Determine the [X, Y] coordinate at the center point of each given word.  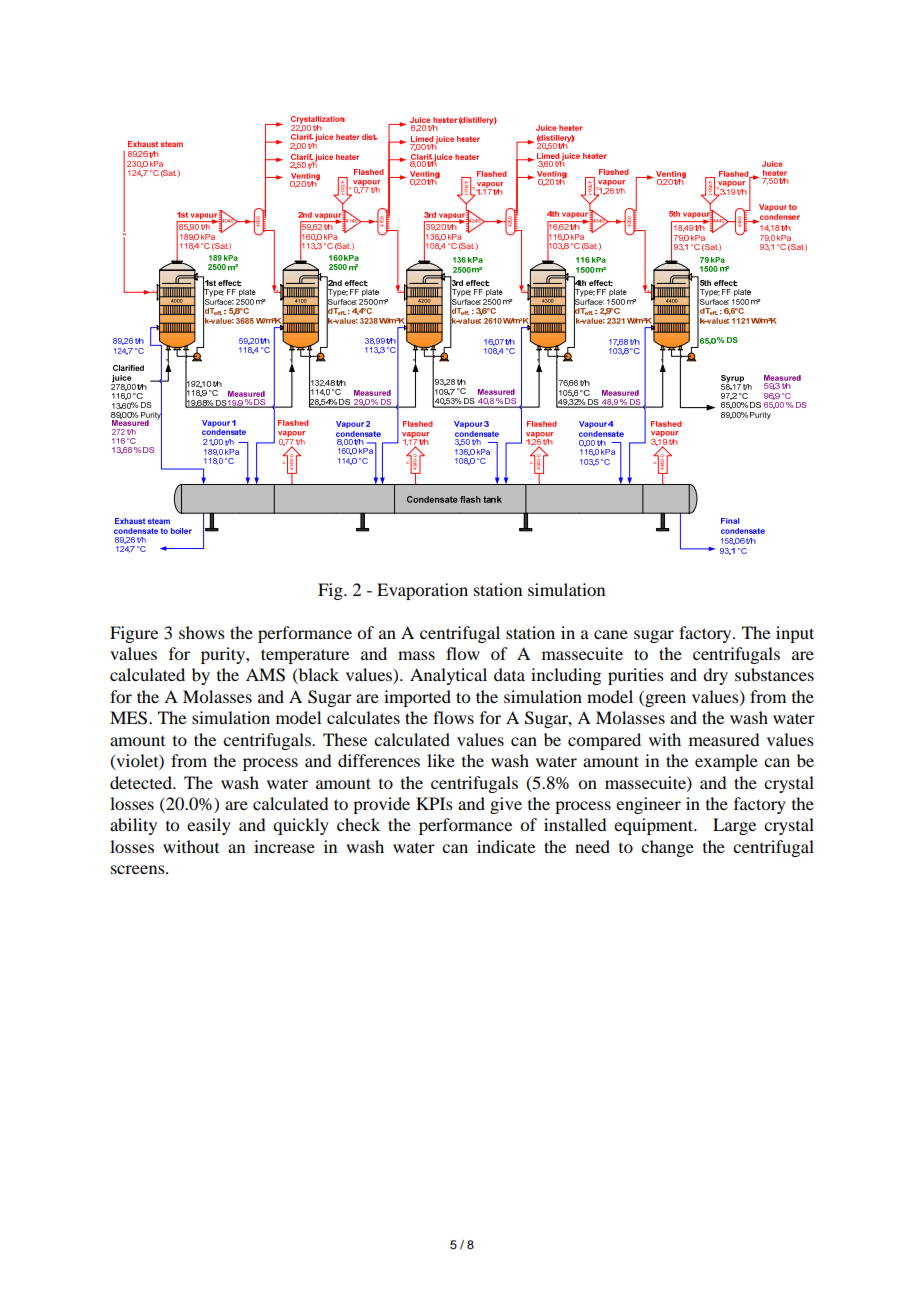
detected [142, 782]
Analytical [448, 676]
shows [202, 632]
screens [139, 869]
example [726, 762]
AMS [265, 675]
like [441, 760]
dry [715, 676]
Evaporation [422, 591]
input [795, 634]
